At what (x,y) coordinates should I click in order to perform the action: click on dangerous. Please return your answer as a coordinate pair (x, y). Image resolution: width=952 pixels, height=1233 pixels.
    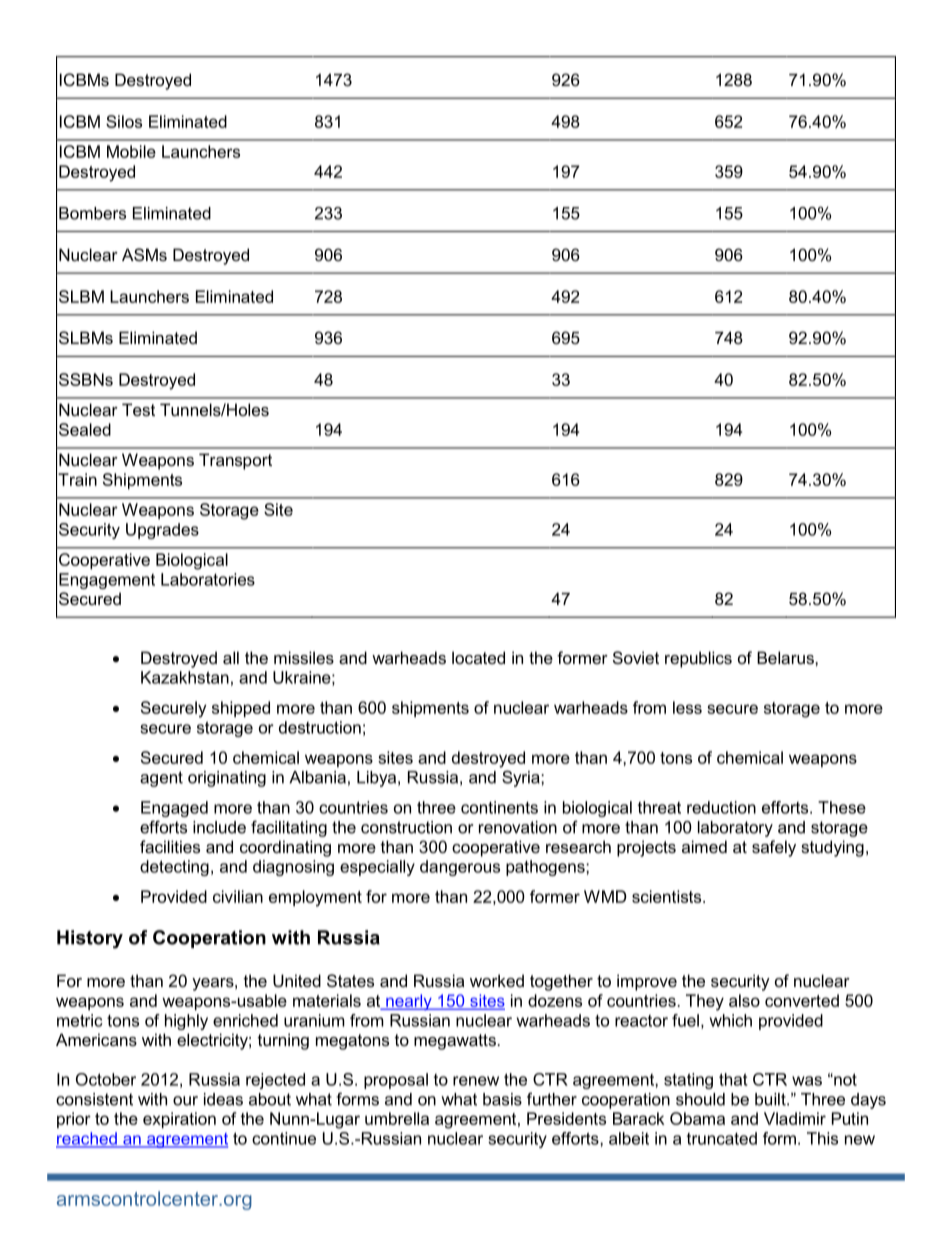
    Looking at the image, I should click on (460, 868).
